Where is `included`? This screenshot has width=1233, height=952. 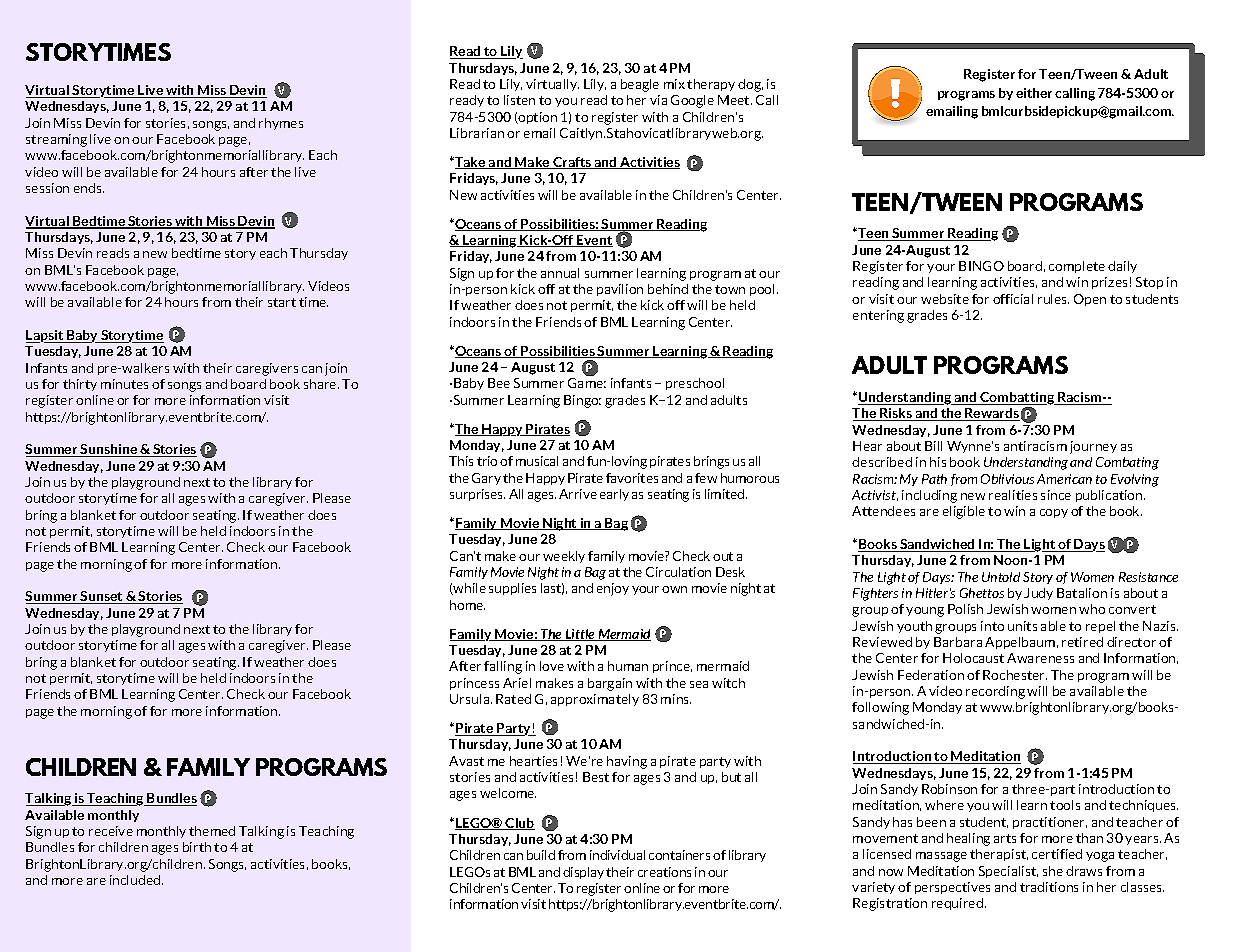
included is located at coordinates (136, 880).
